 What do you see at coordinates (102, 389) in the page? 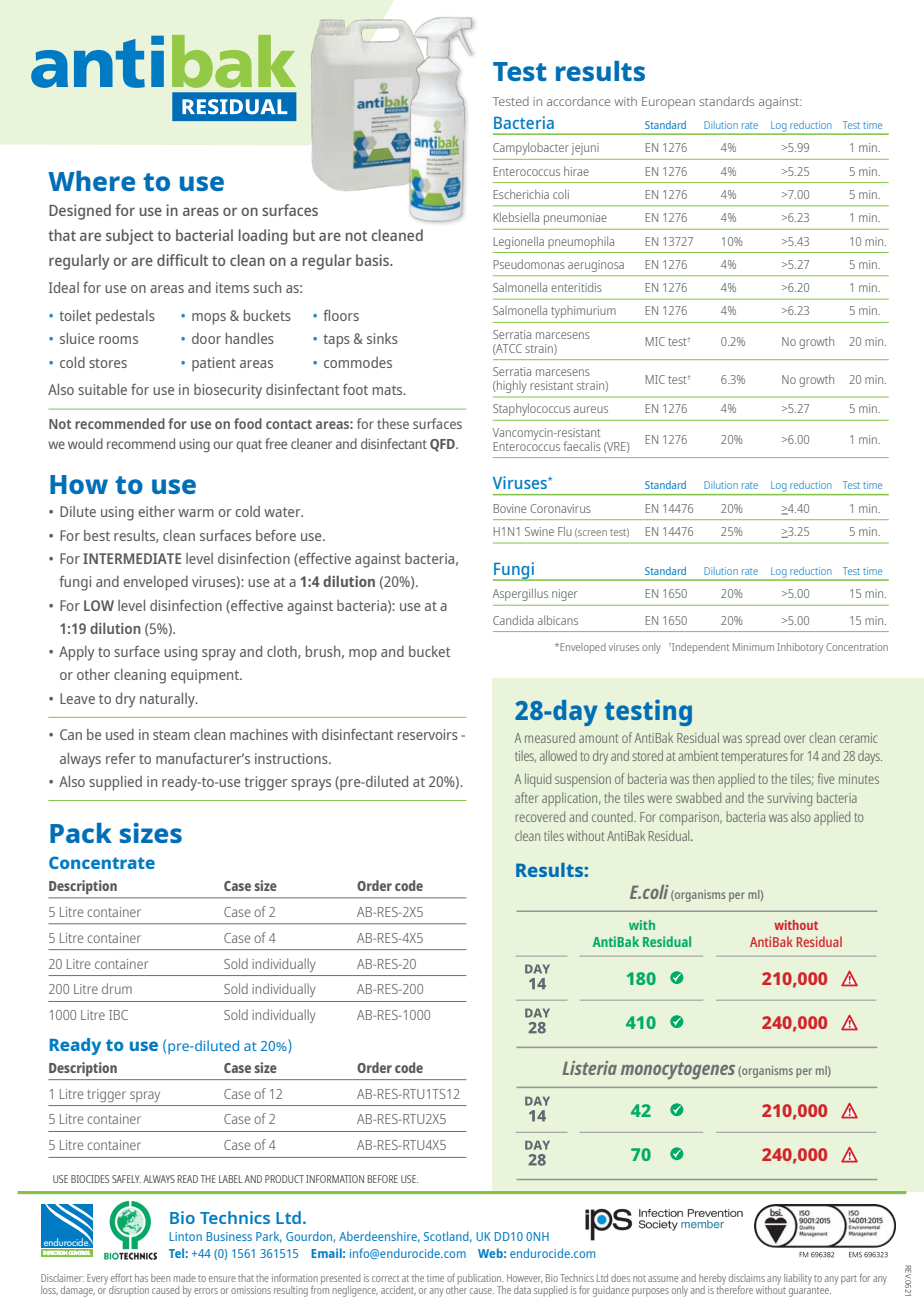
I see `suitable` at bounding box center [102, 389].
